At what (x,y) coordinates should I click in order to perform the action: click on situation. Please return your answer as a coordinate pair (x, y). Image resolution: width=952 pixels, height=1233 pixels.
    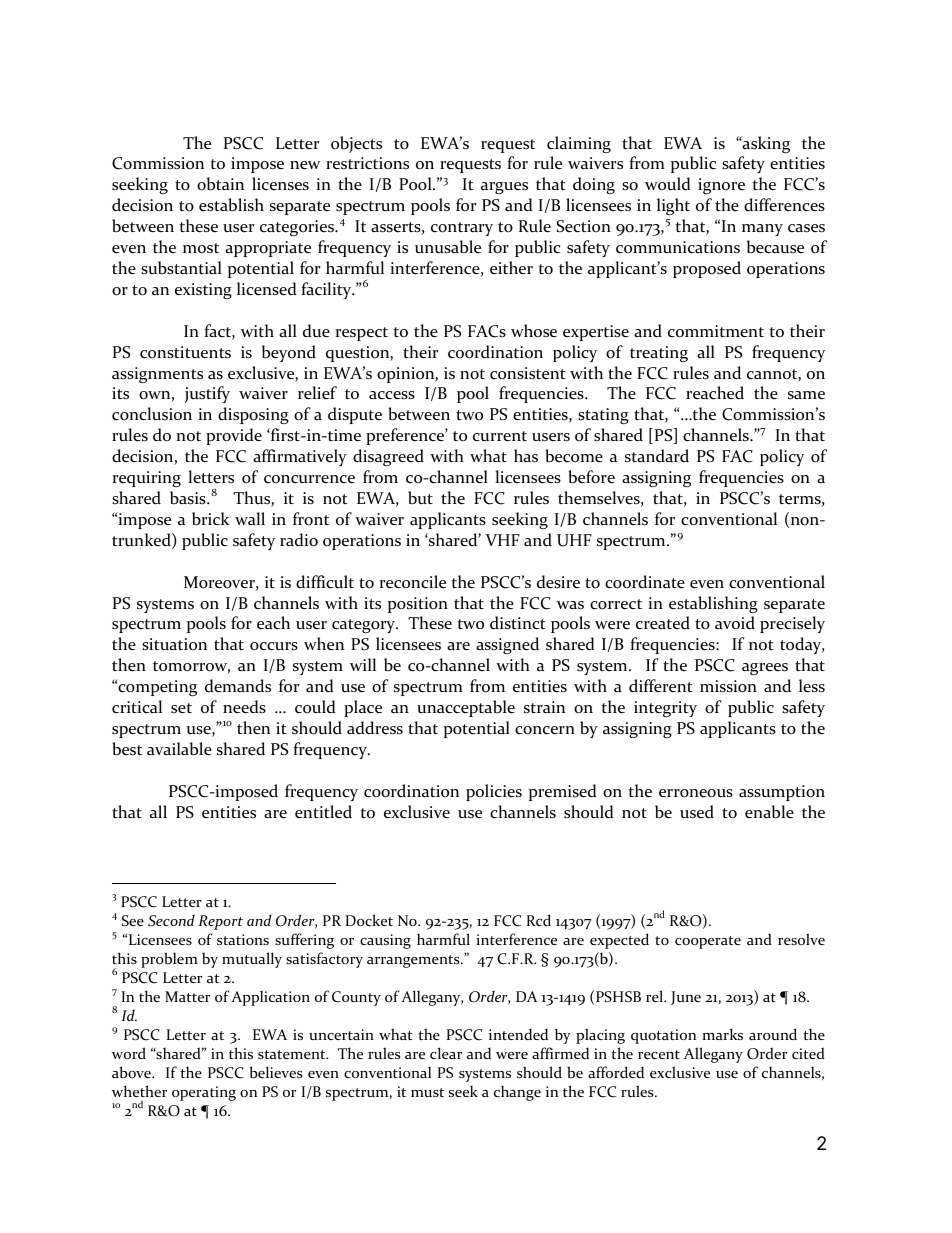
    Looking at the image, I should click on (174, 644).
